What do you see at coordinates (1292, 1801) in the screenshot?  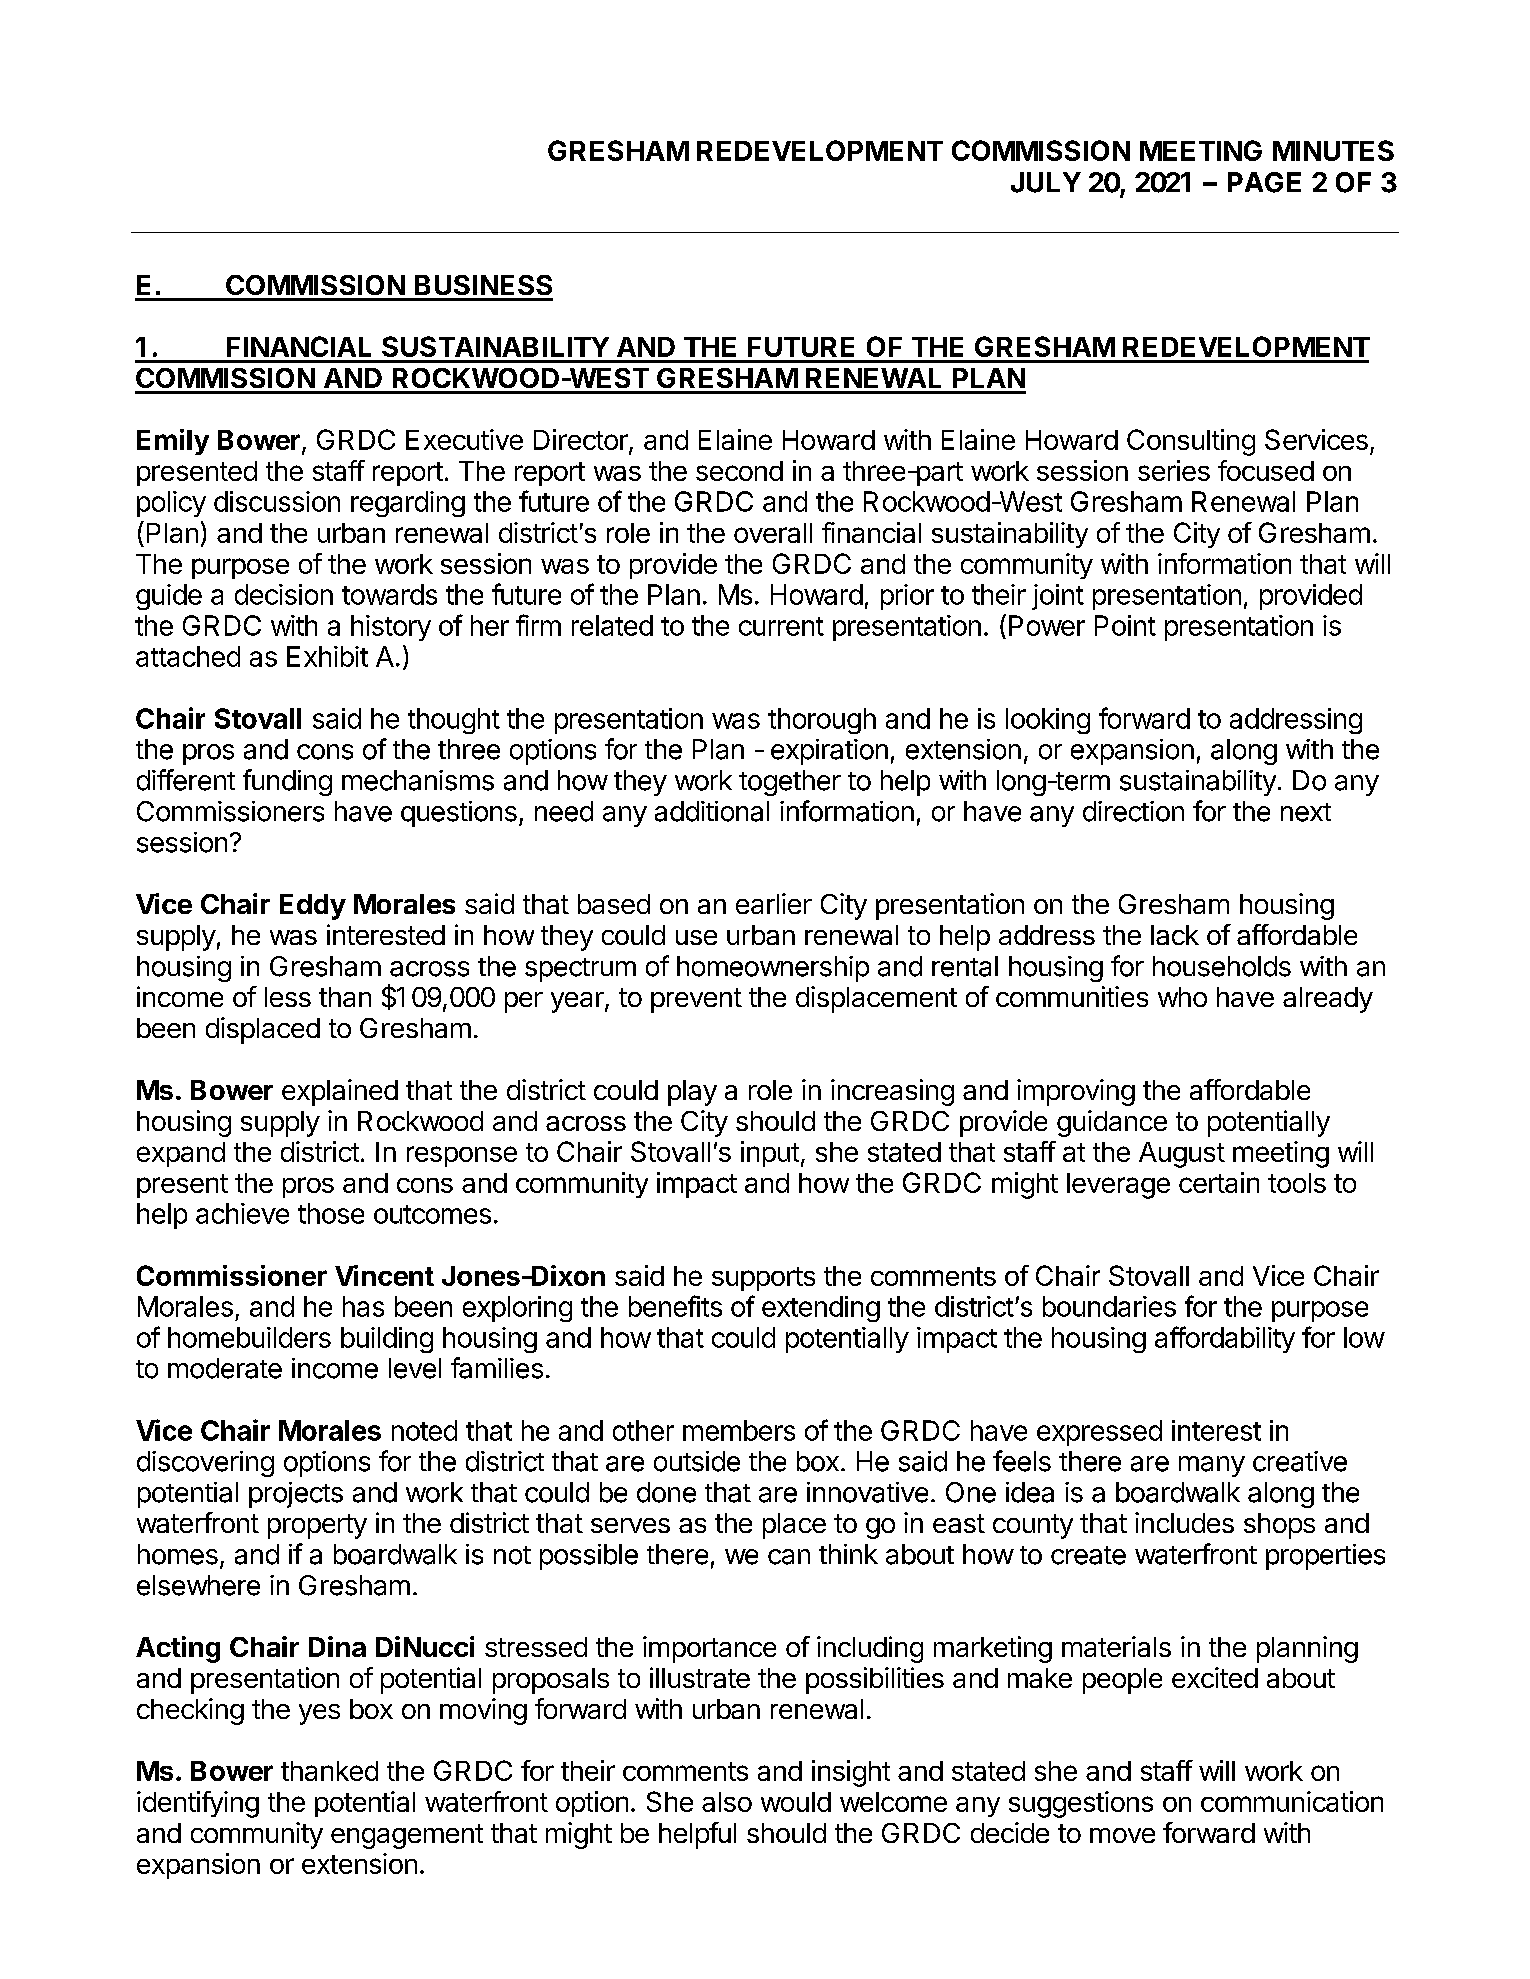 I see `communication` at bounding box center [1292, 1801].
